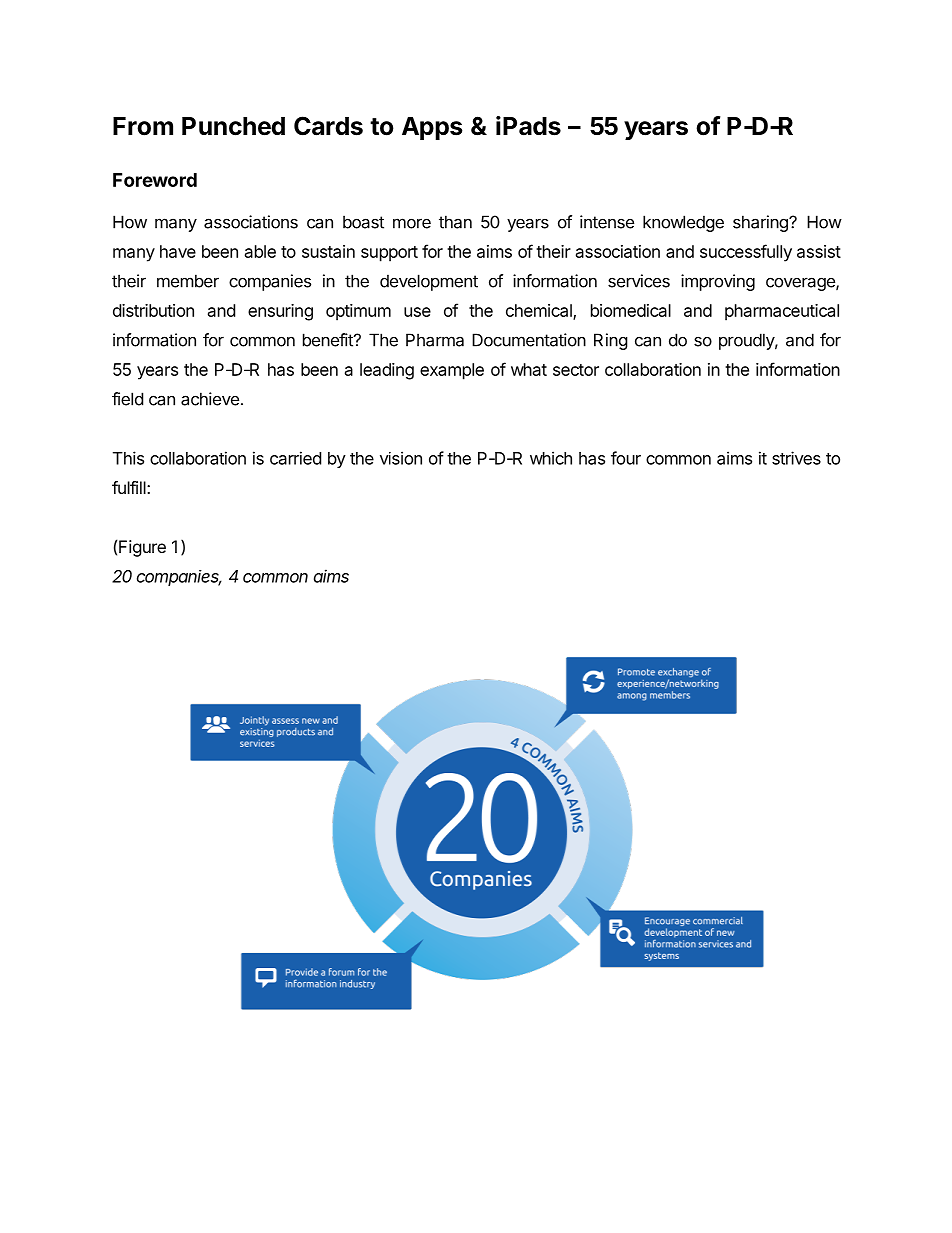 Image resolution: width=952 pixels, height=1233 pixels. I want to click on strives, so click(796, 458).
